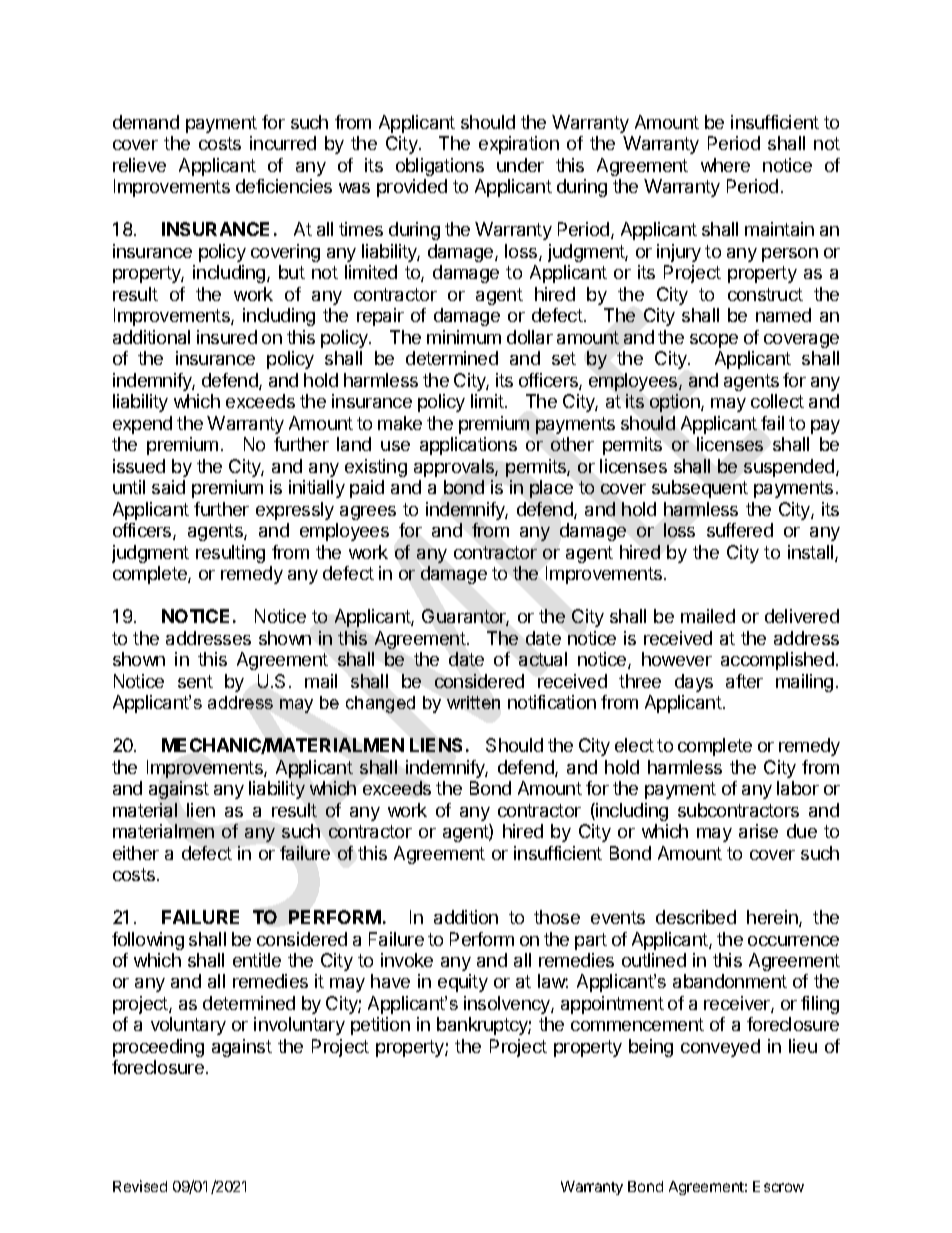 Image resolution: width=952 pixels, height=1233 pixels. What do you see at coordinates (744, 681) in the screenshot?
I see `after` at bounding box center [744, 681].
